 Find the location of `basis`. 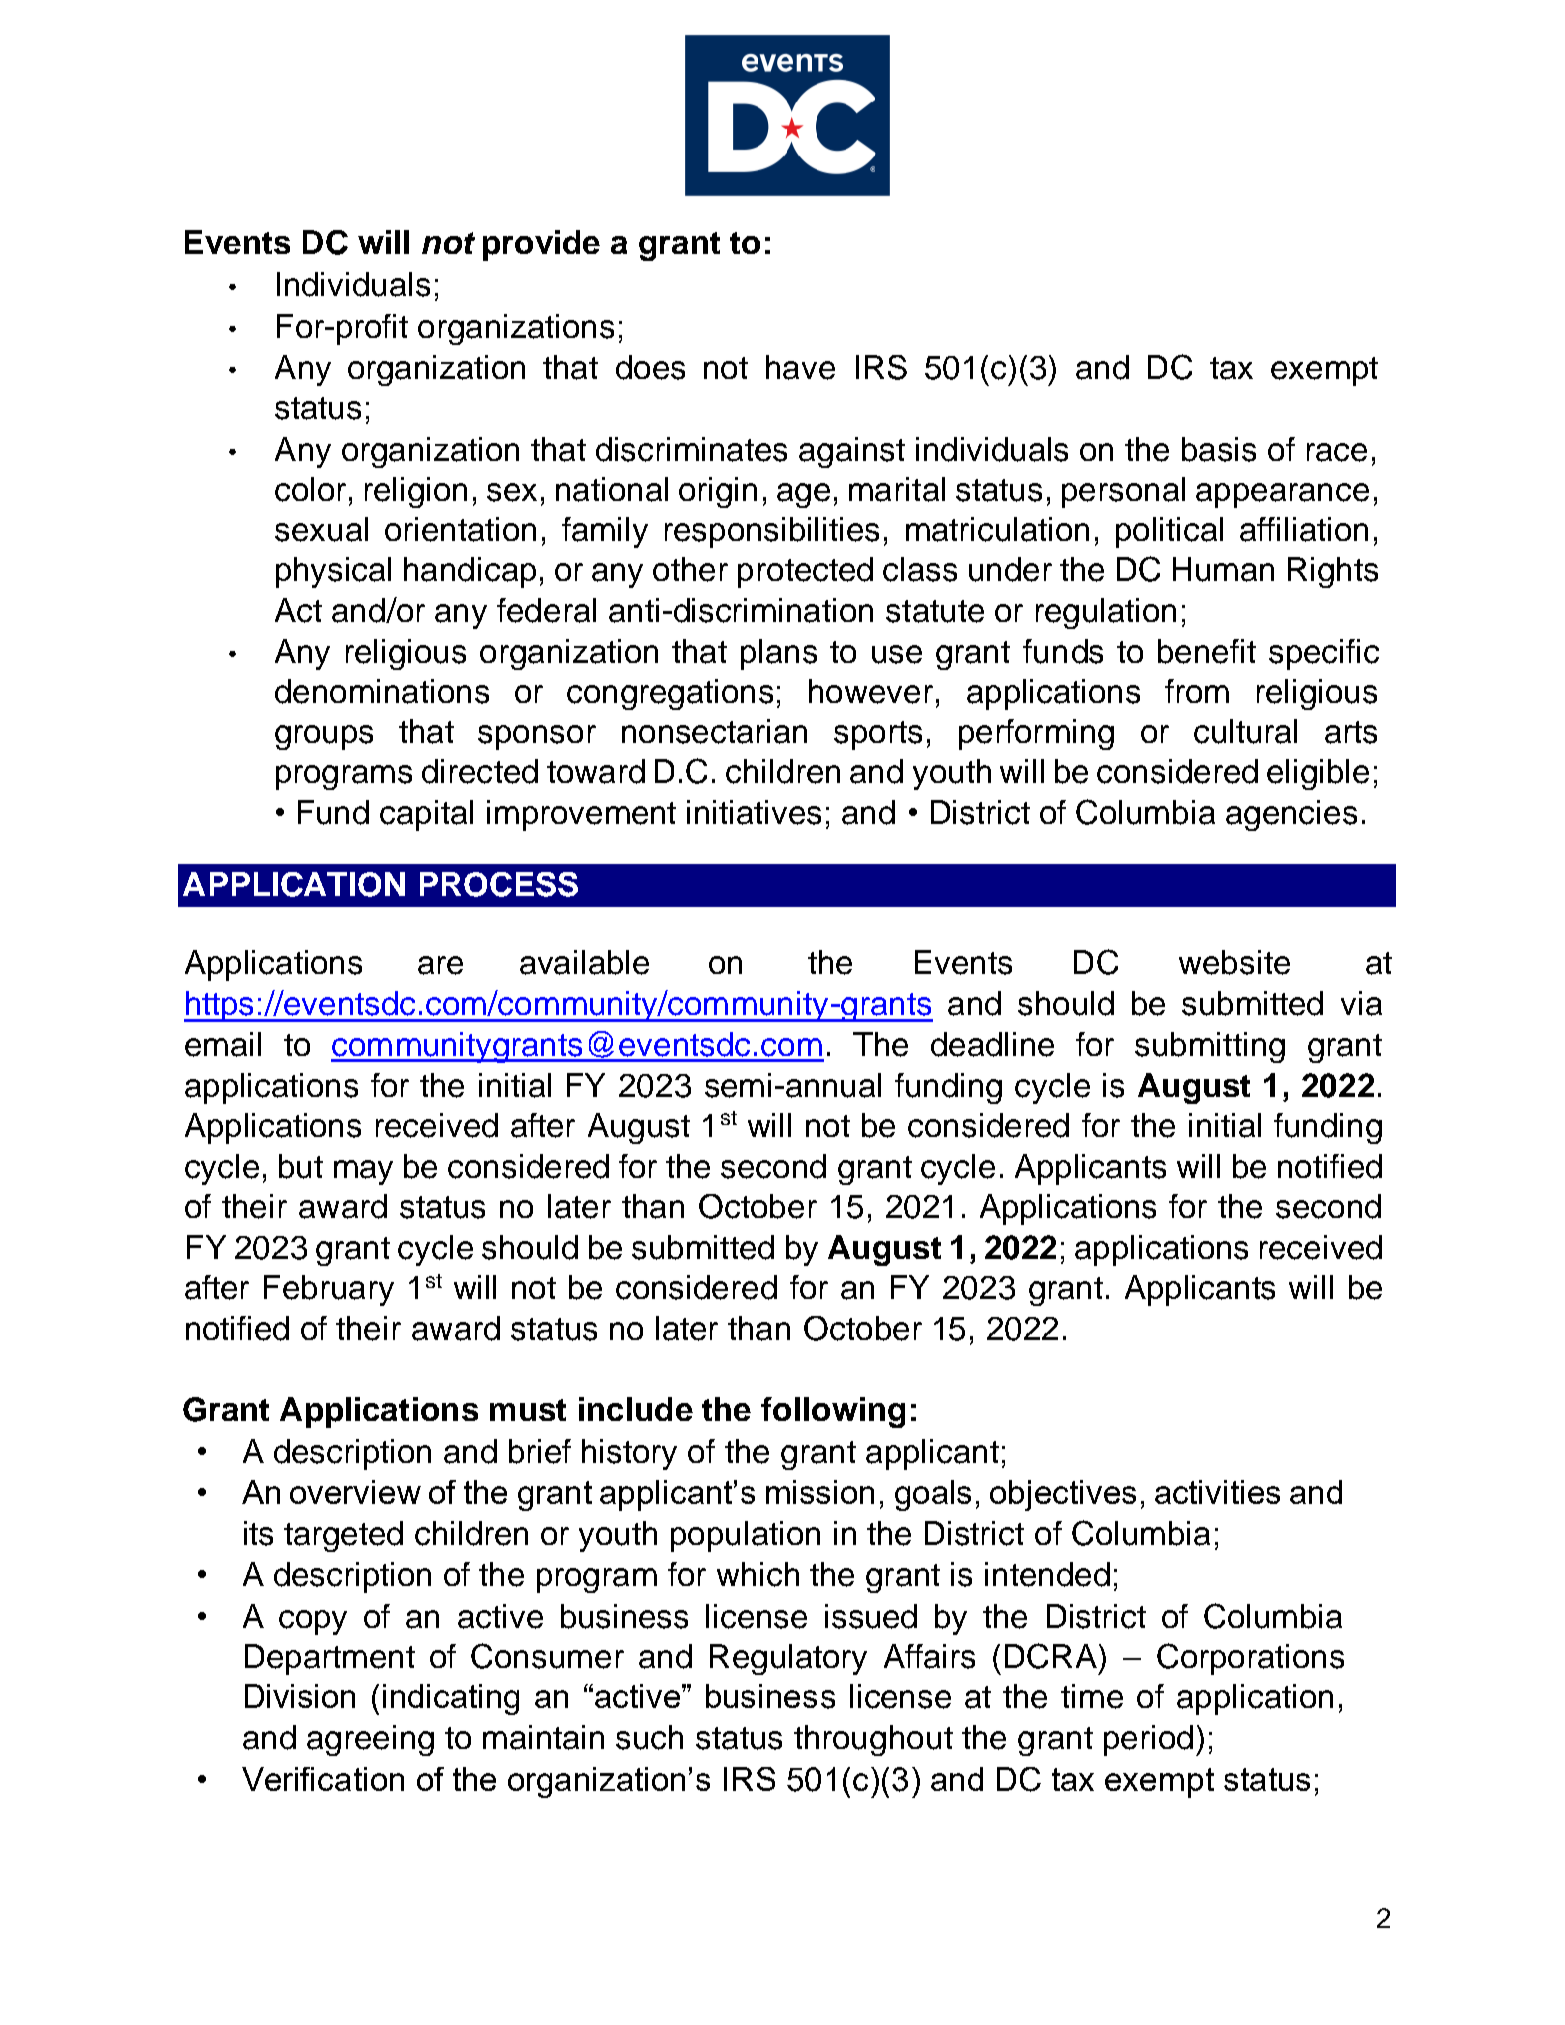

basis is located at coordinates (1219, 449).
